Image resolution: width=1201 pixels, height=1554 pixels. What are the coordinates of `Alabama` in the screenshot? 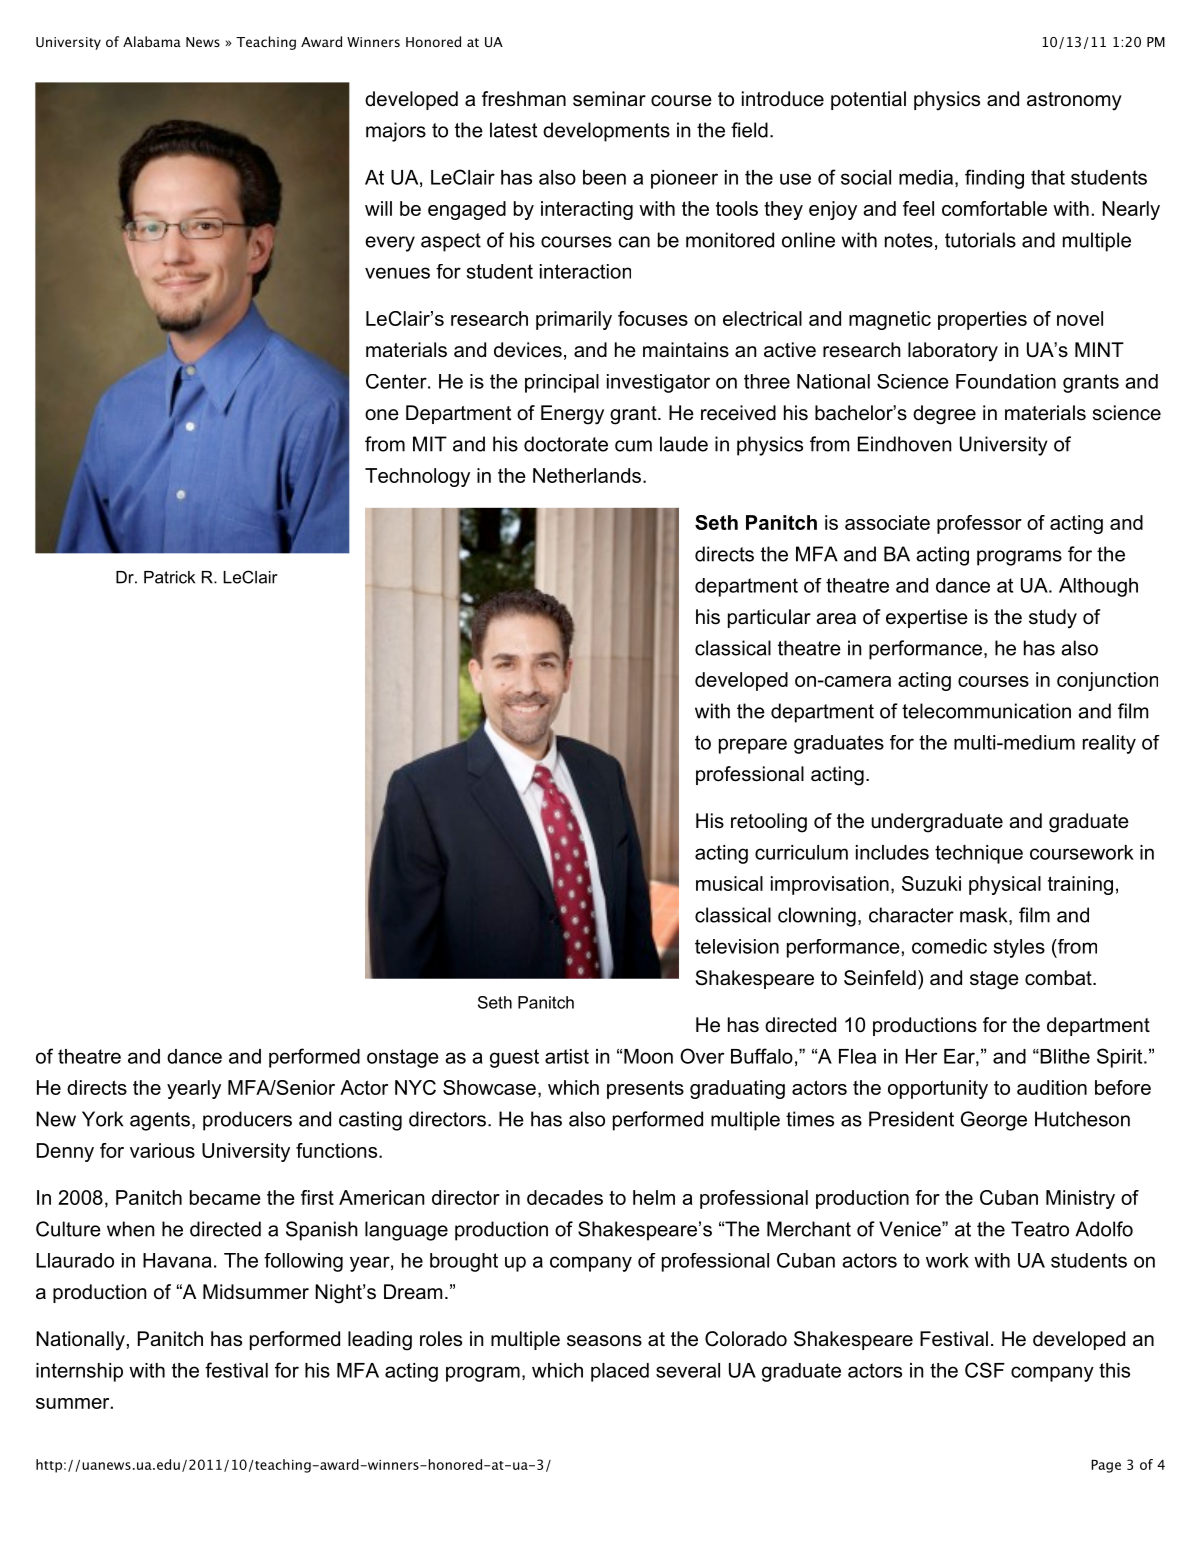 It's located at (152, 41).
